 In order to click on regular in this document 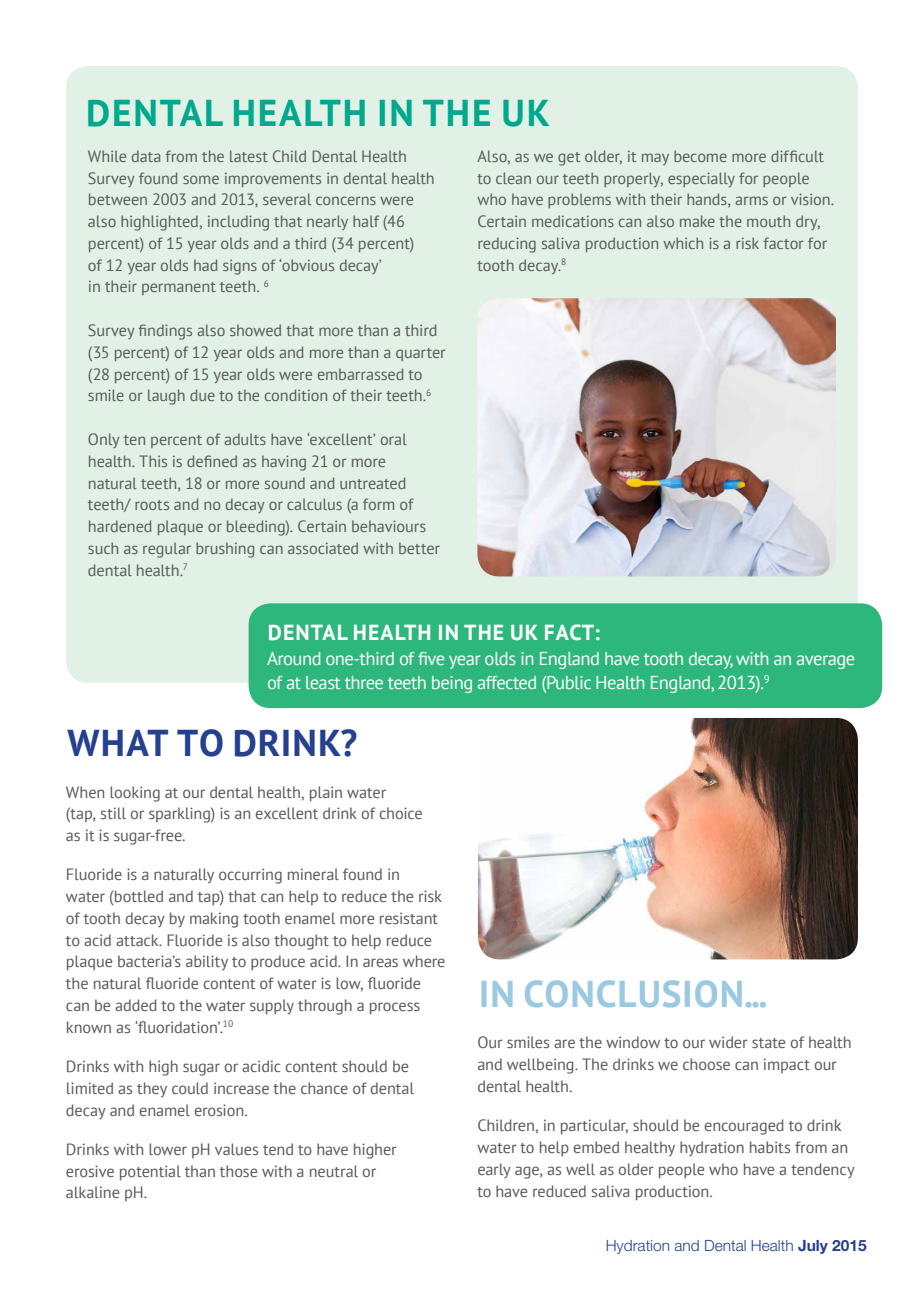, I will do `click(167, 550)`.
